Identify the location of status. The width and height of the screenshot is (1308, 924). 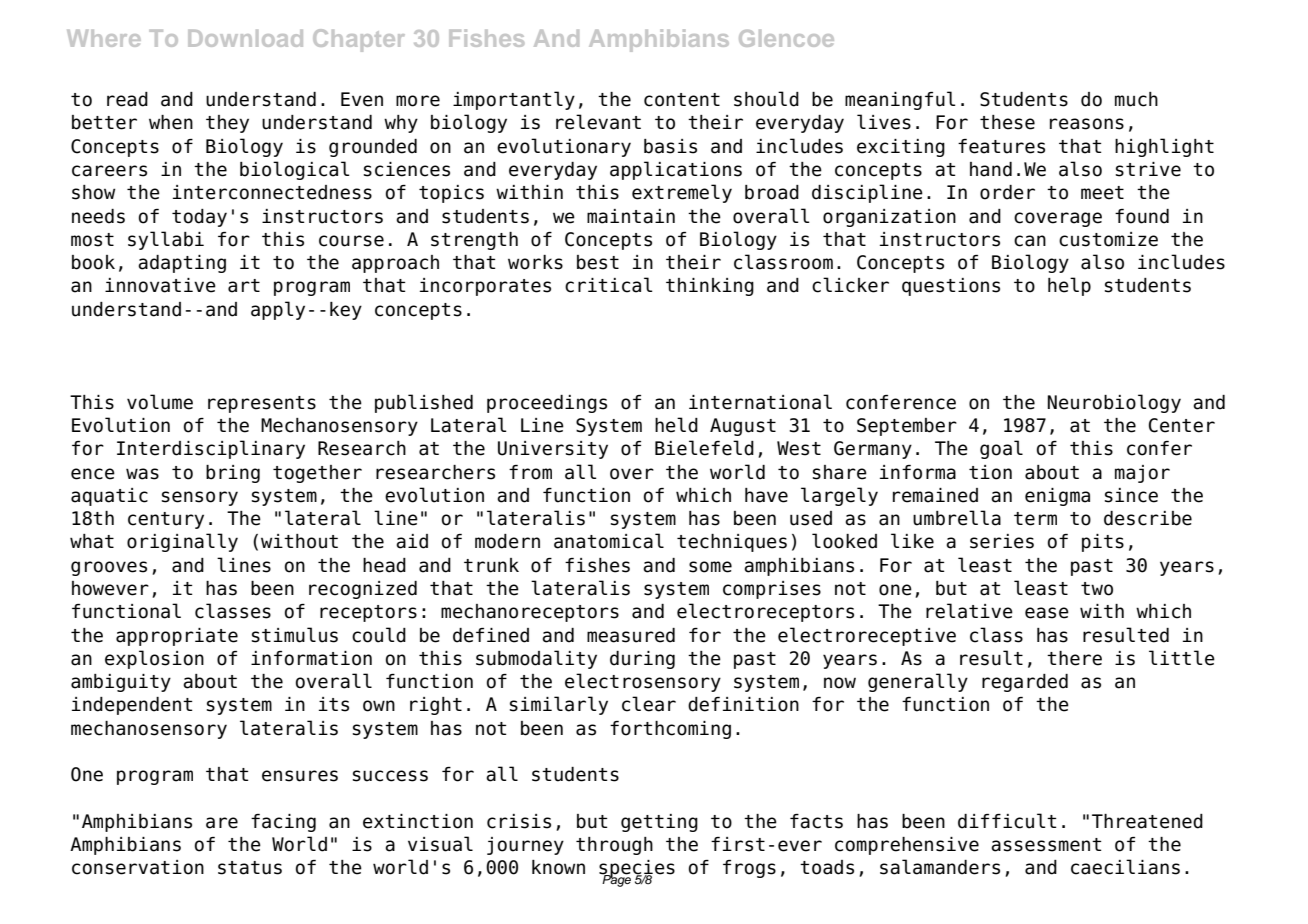
(250, 868).
